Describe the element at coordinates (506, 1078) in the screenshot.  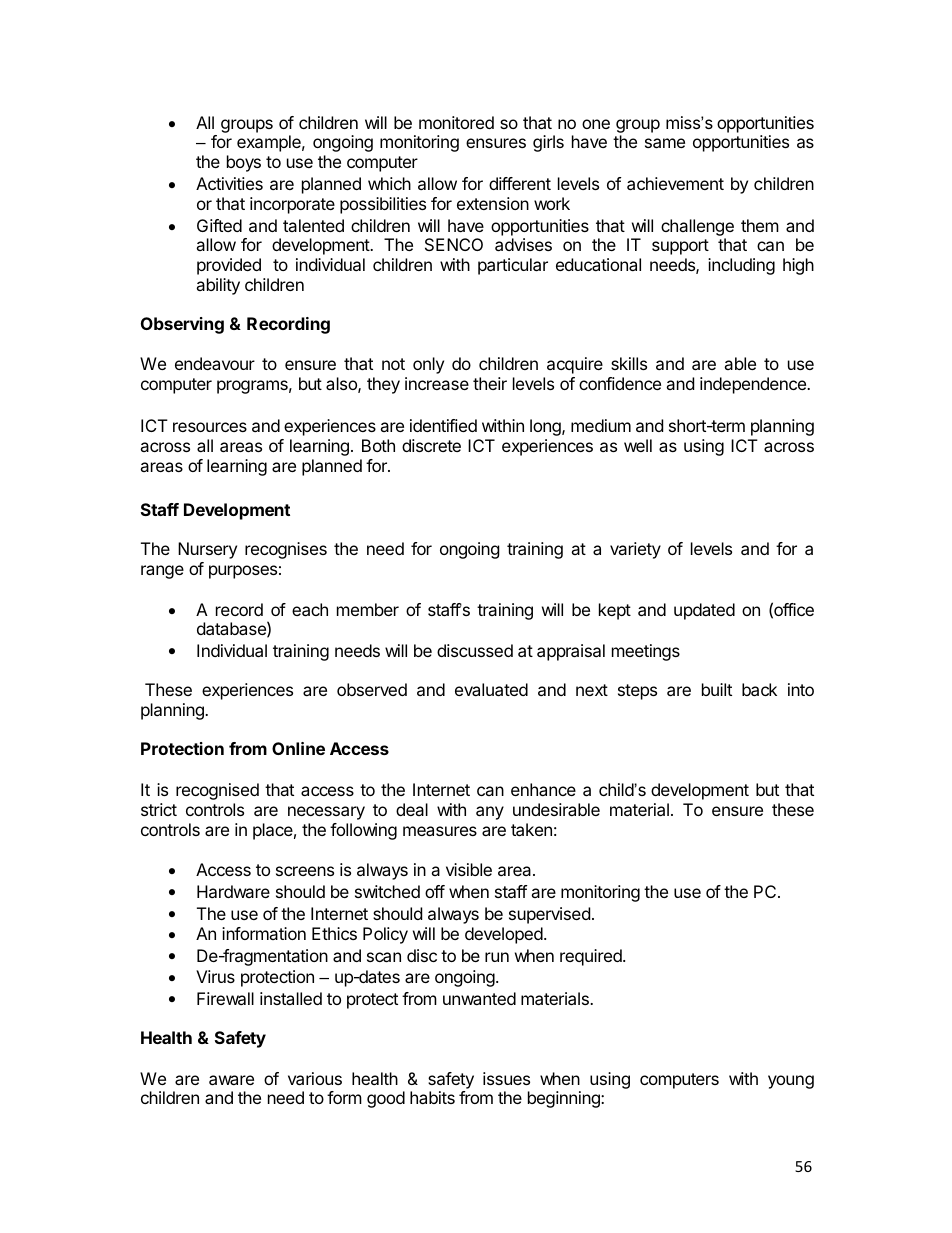
I see `issues` at that location.
